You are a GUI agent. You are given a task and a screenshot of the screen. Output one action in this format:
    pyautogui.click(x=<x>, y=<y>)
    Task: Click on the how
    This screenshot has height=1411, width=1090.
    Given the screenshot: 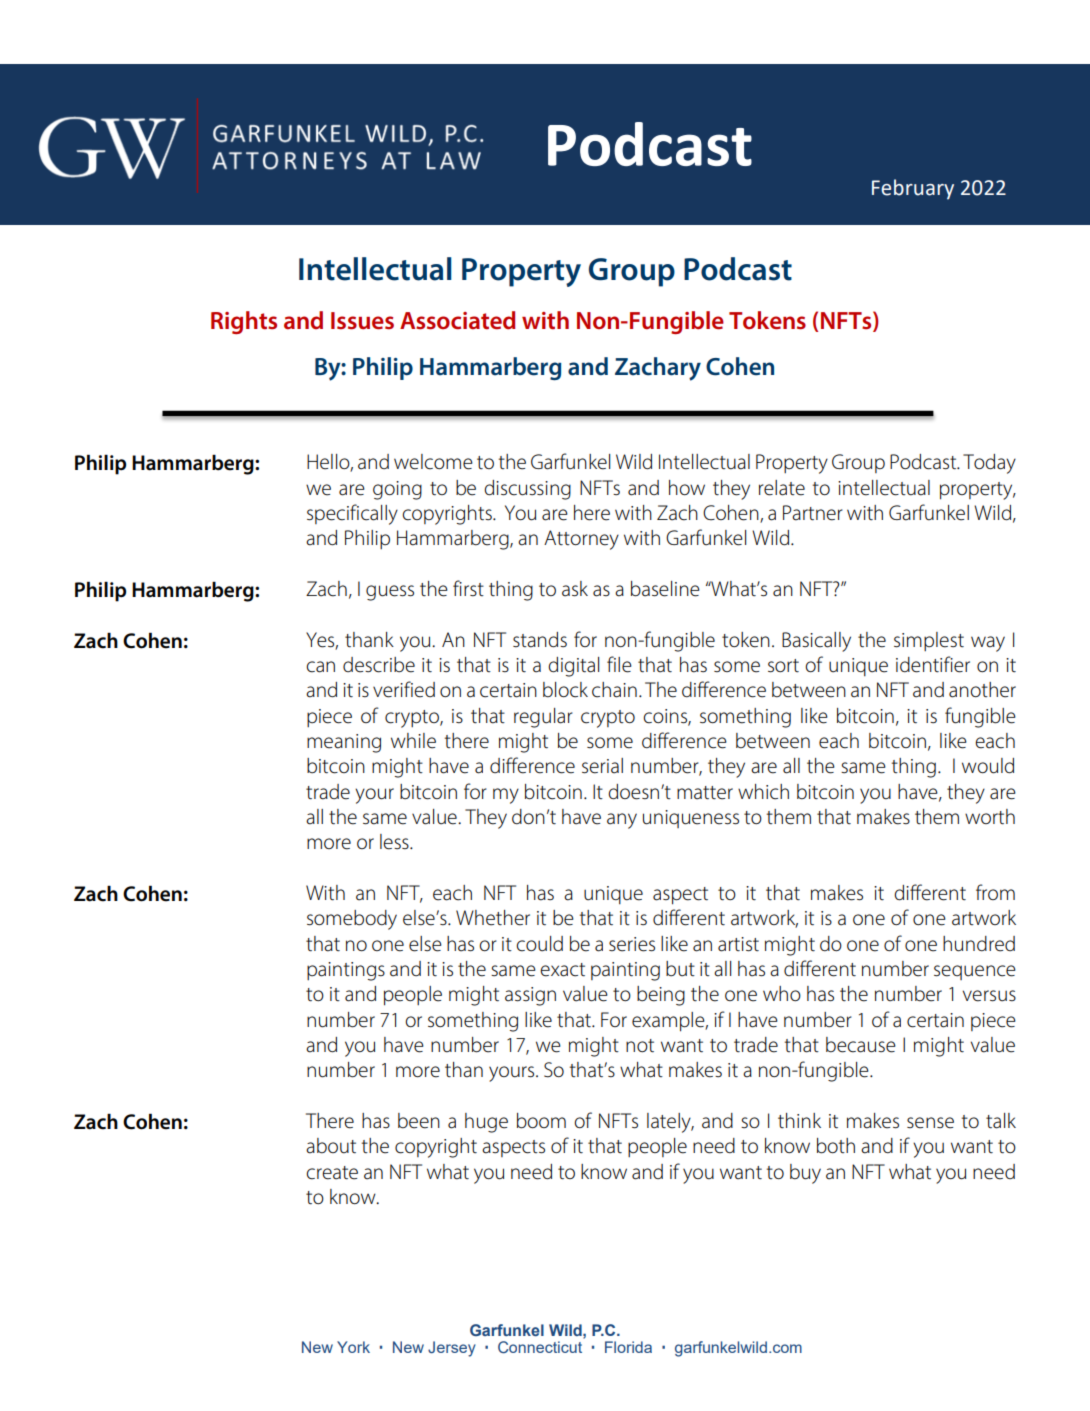 What is the action you would take?
    pyautogui.click(x=687, y=488)
